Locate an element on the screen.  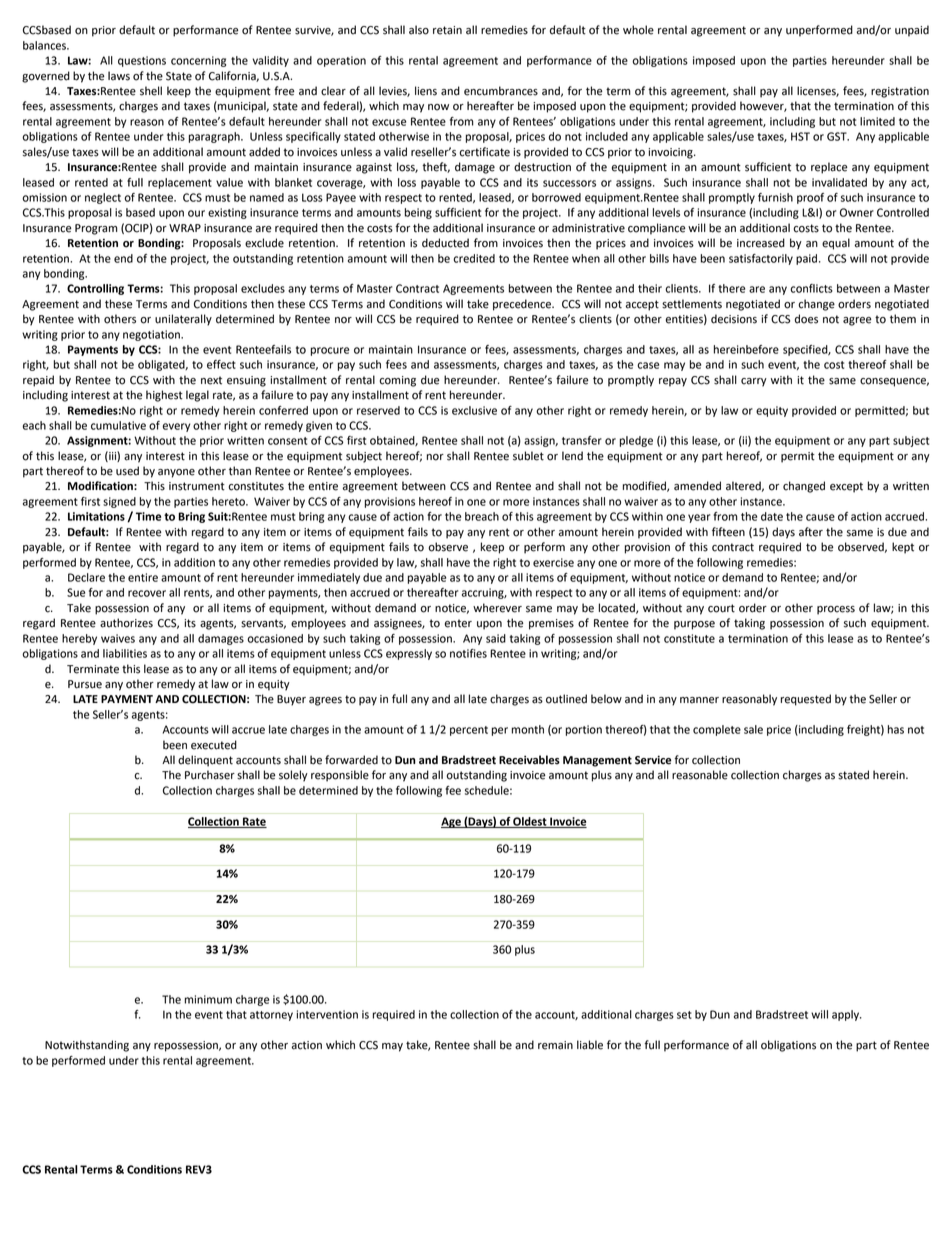
precedence is located at coordinates (523, 305).
